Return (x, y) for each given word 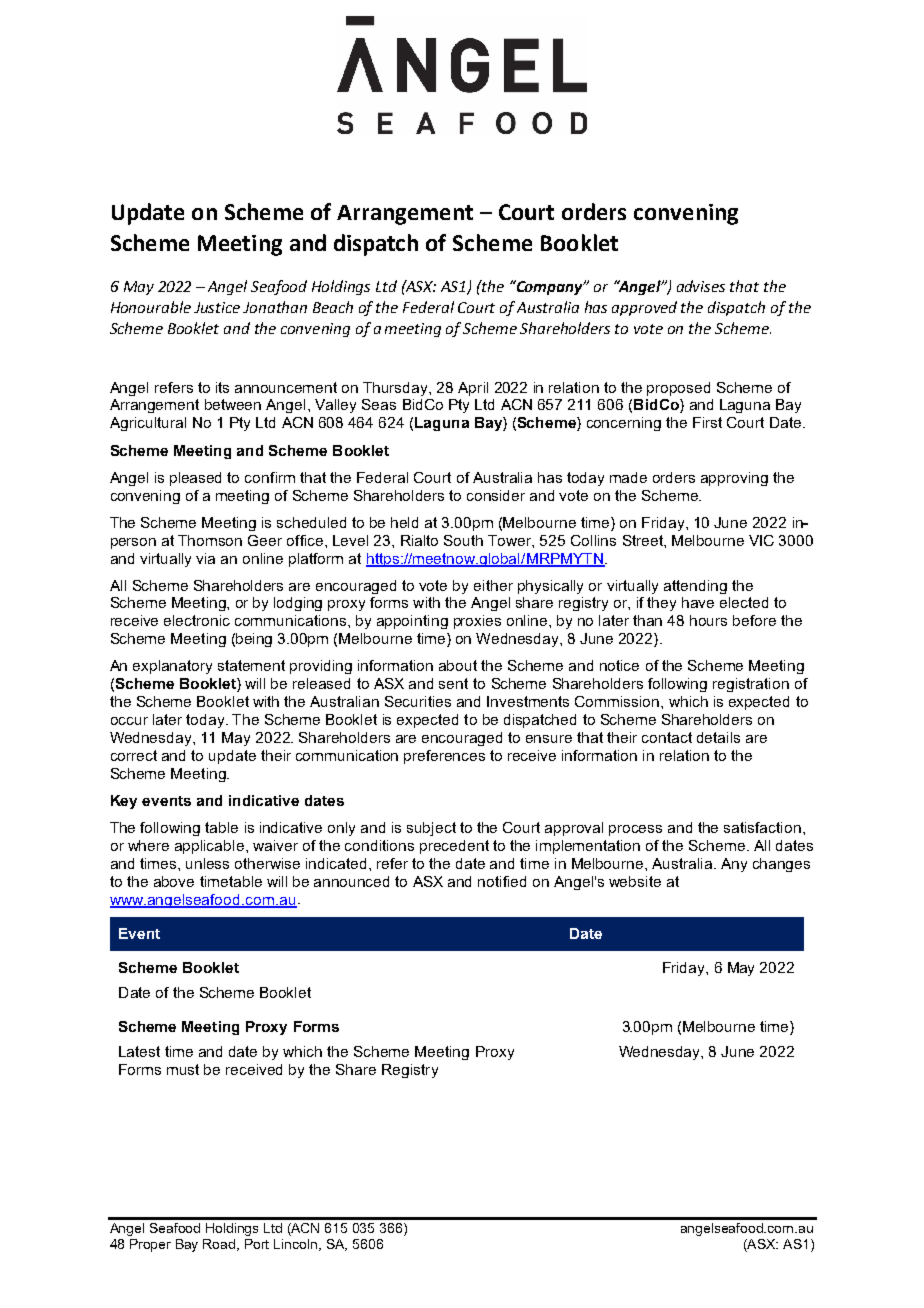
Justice (217, 307)
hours (708, 620)
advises (701, 286)
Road (220, 1245)
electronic (197, 620)
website (635, 881)
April (473, 389)
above (174, 881)
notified (502, 881)
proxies (477, 622)
